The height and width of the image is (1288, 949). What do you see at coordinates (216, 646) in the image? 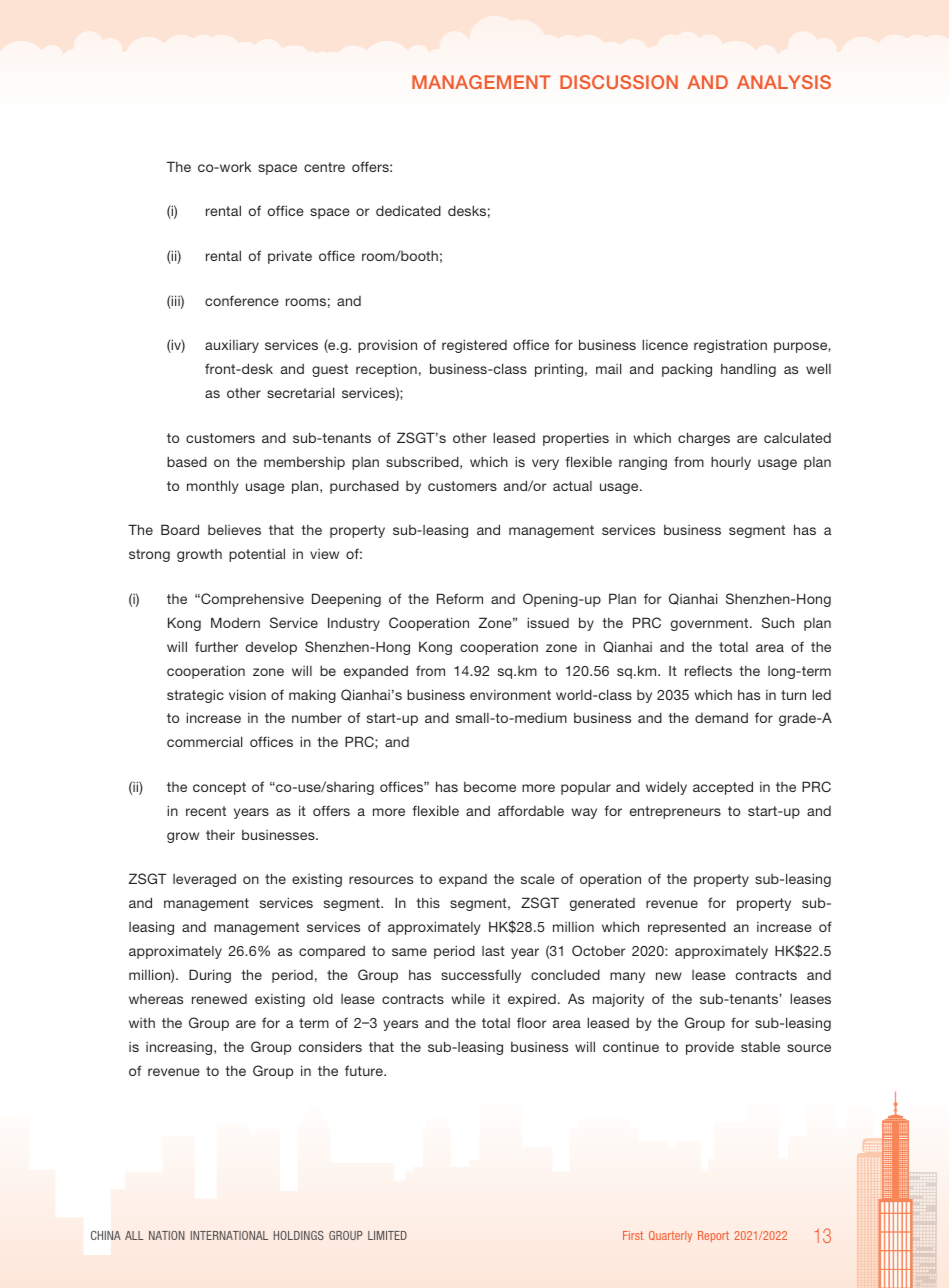
I see `further` at bounding box center [216, 646].
